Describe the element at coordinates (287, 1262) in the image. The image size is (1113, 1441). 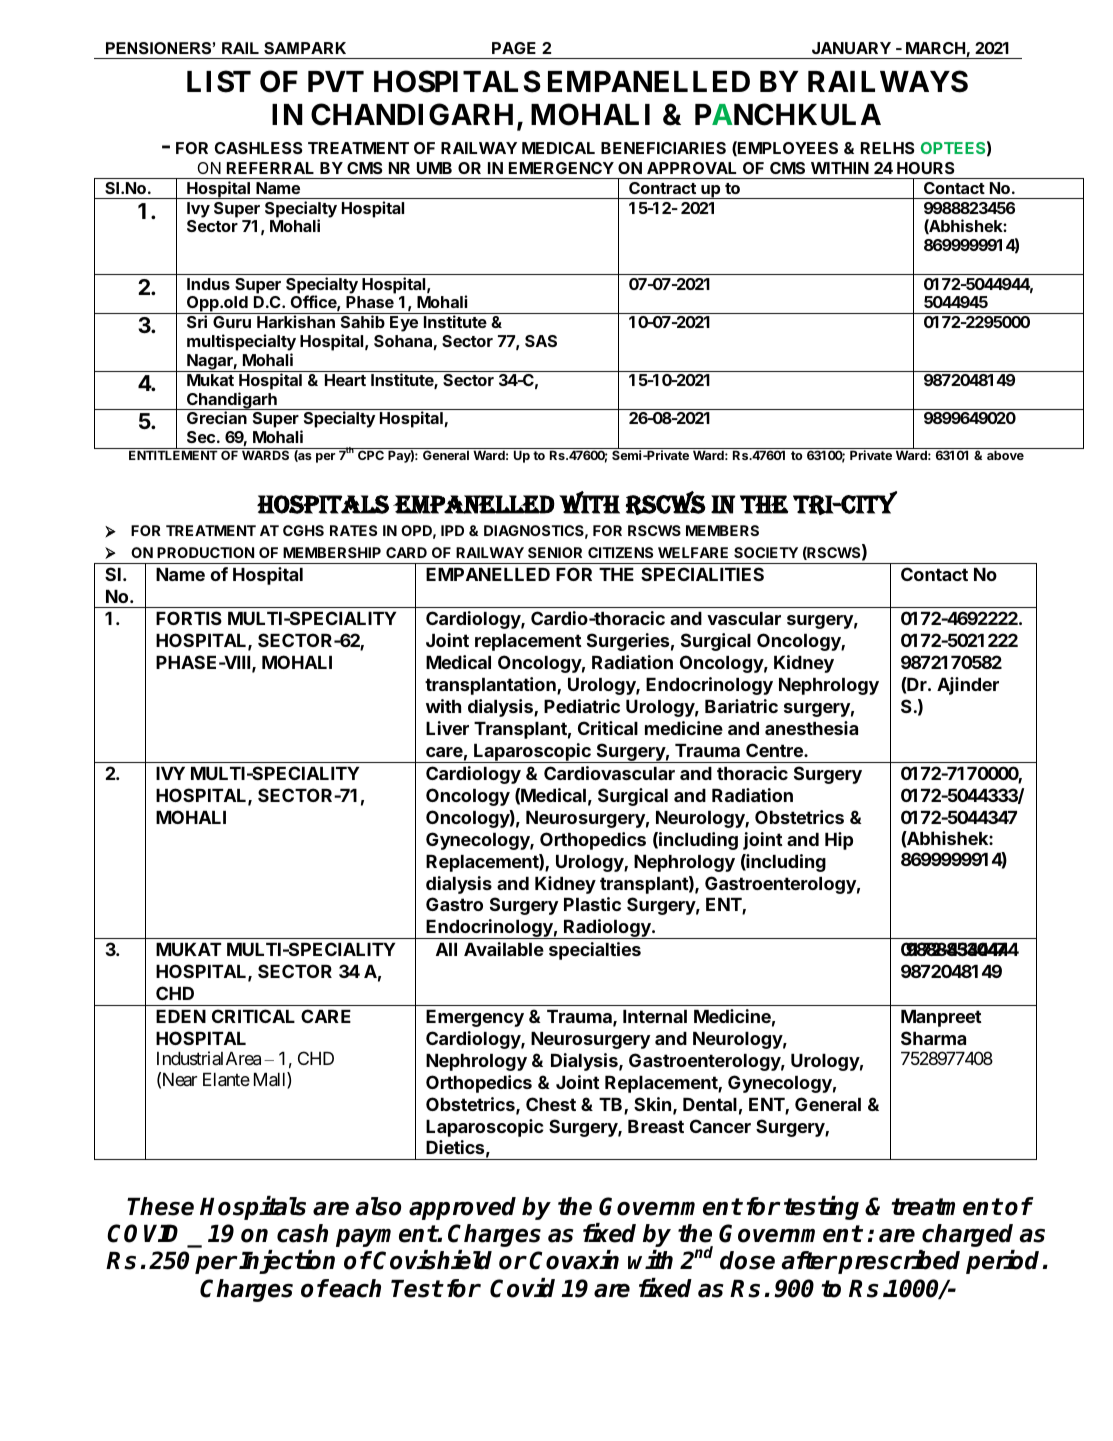
I see `Injection` at that location.
